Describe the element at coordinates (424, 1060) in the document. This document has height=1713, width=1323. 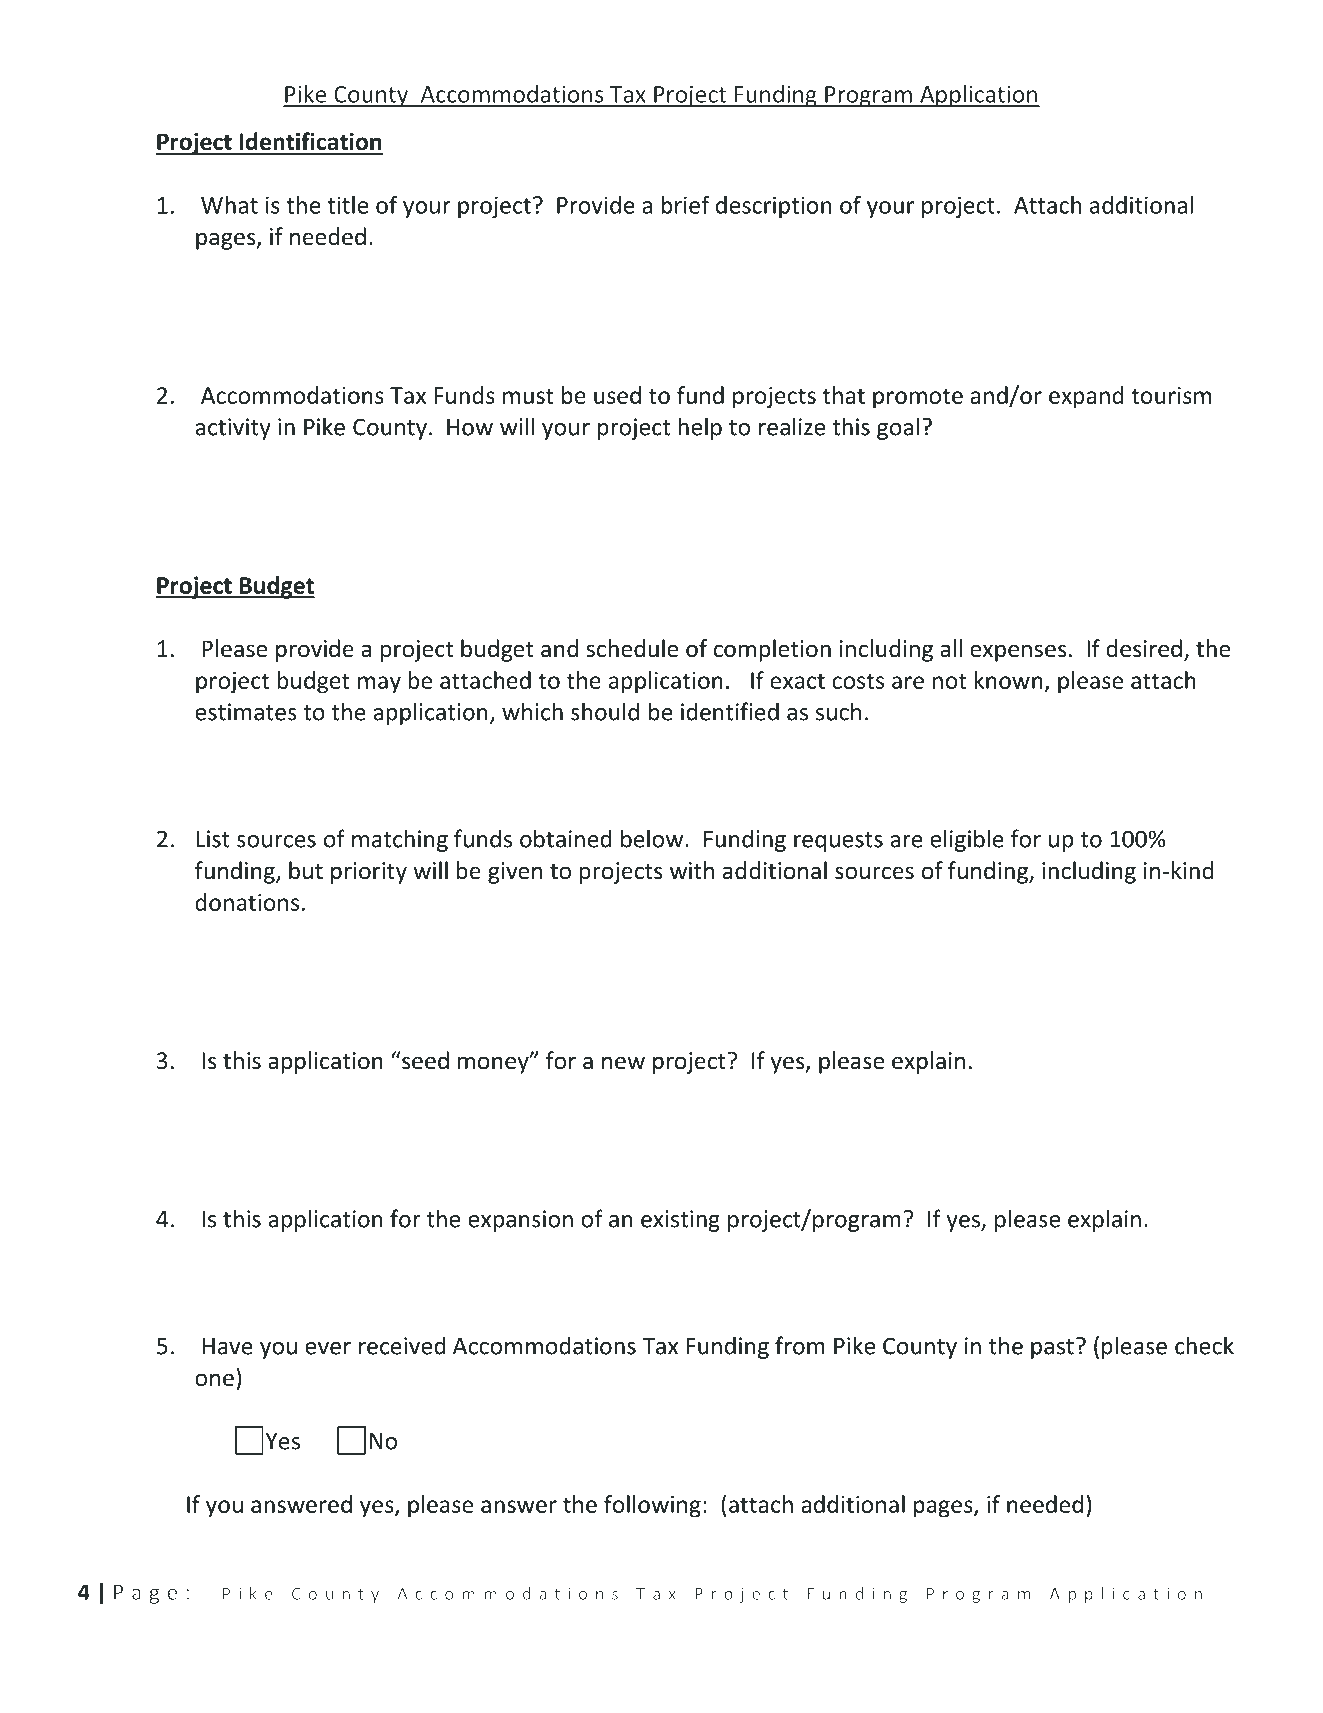
I see `seed` at that location.
